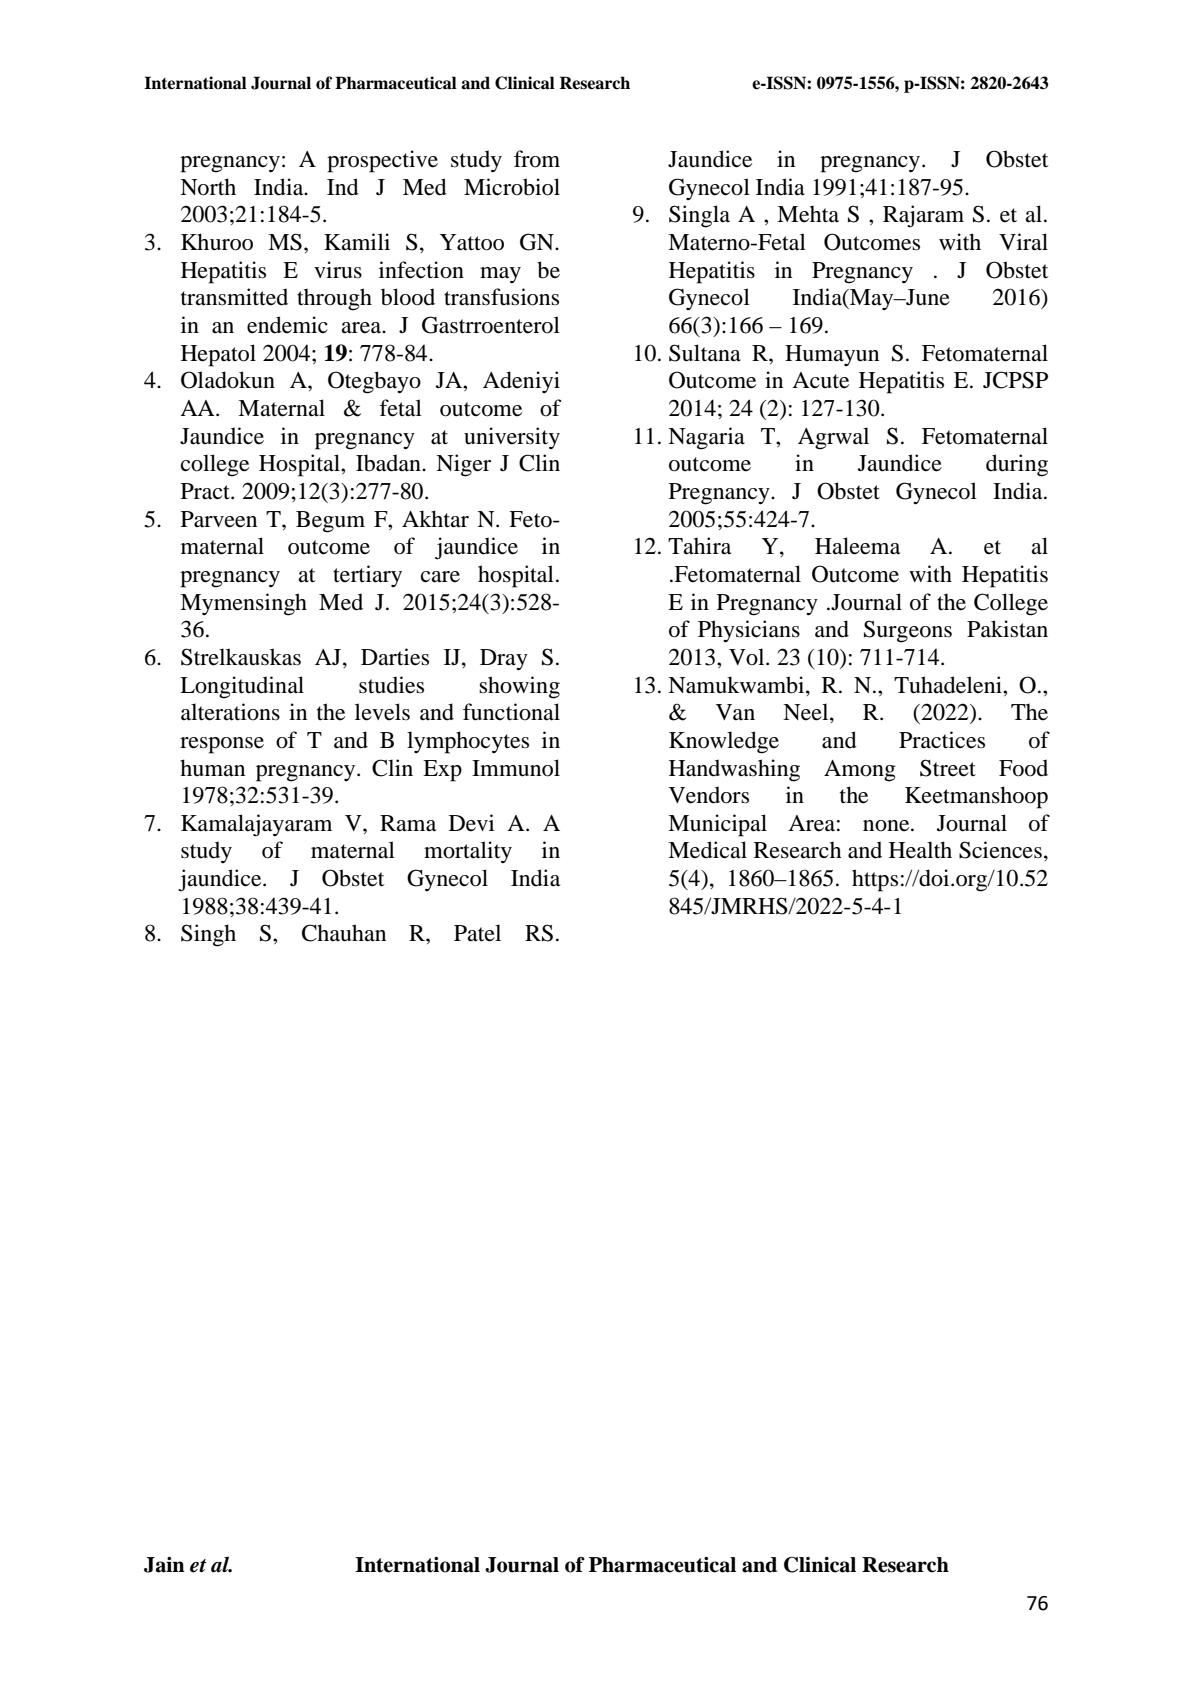 This image has height=1688, width=1193. I want to click on from, so click(537, 159).
